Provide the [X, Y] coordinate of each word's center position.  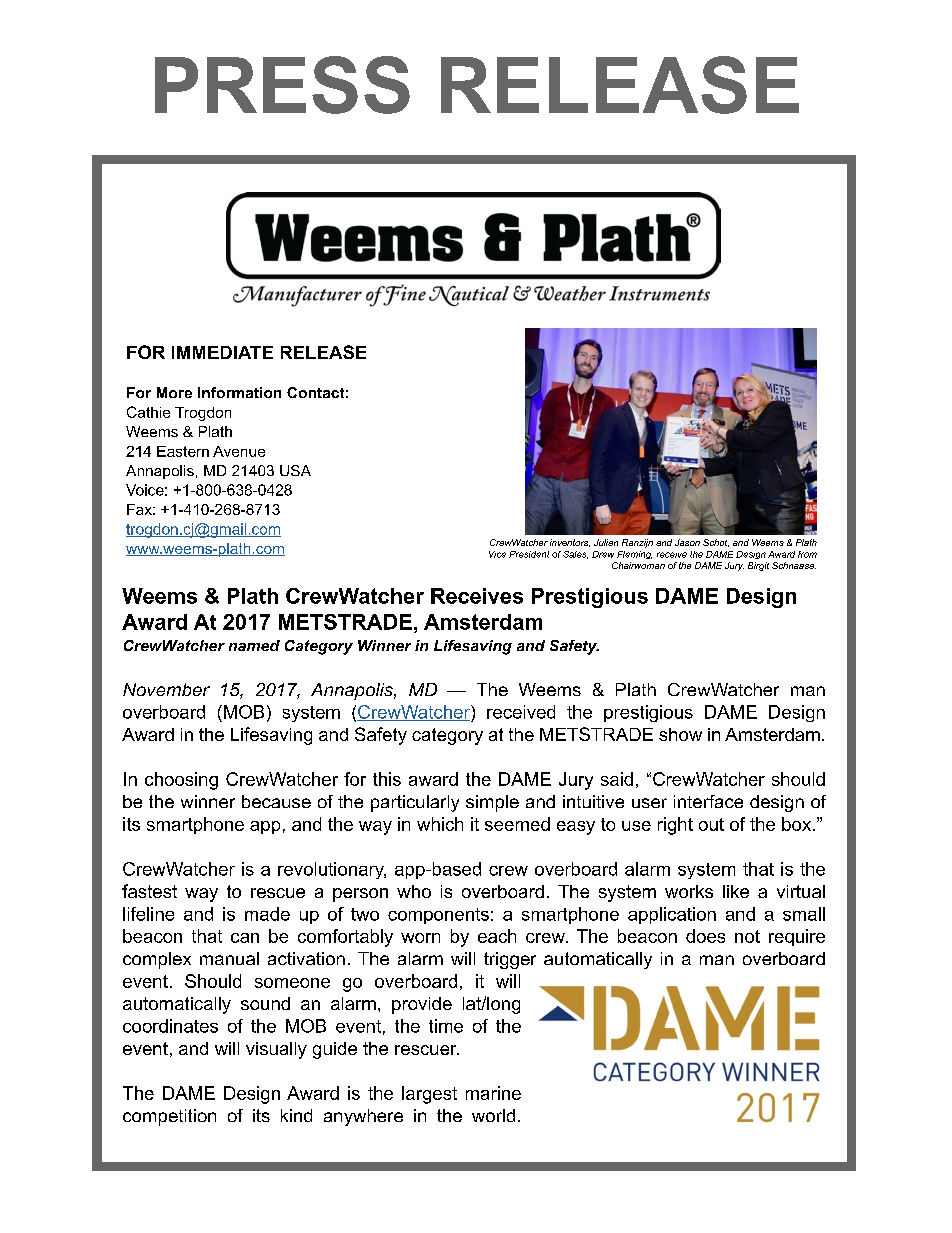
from [807, 554]
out [711, 824]
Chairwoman [638, 565]
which [440, 824]
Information [239, 392]
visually [276, 1050]
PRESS [282, 85]
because [276, 801]
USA [295, 470]
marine [493, 1093]
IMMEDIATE [222, 352]
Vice [497, 554]
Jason [687, 542]
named [254, 645]
